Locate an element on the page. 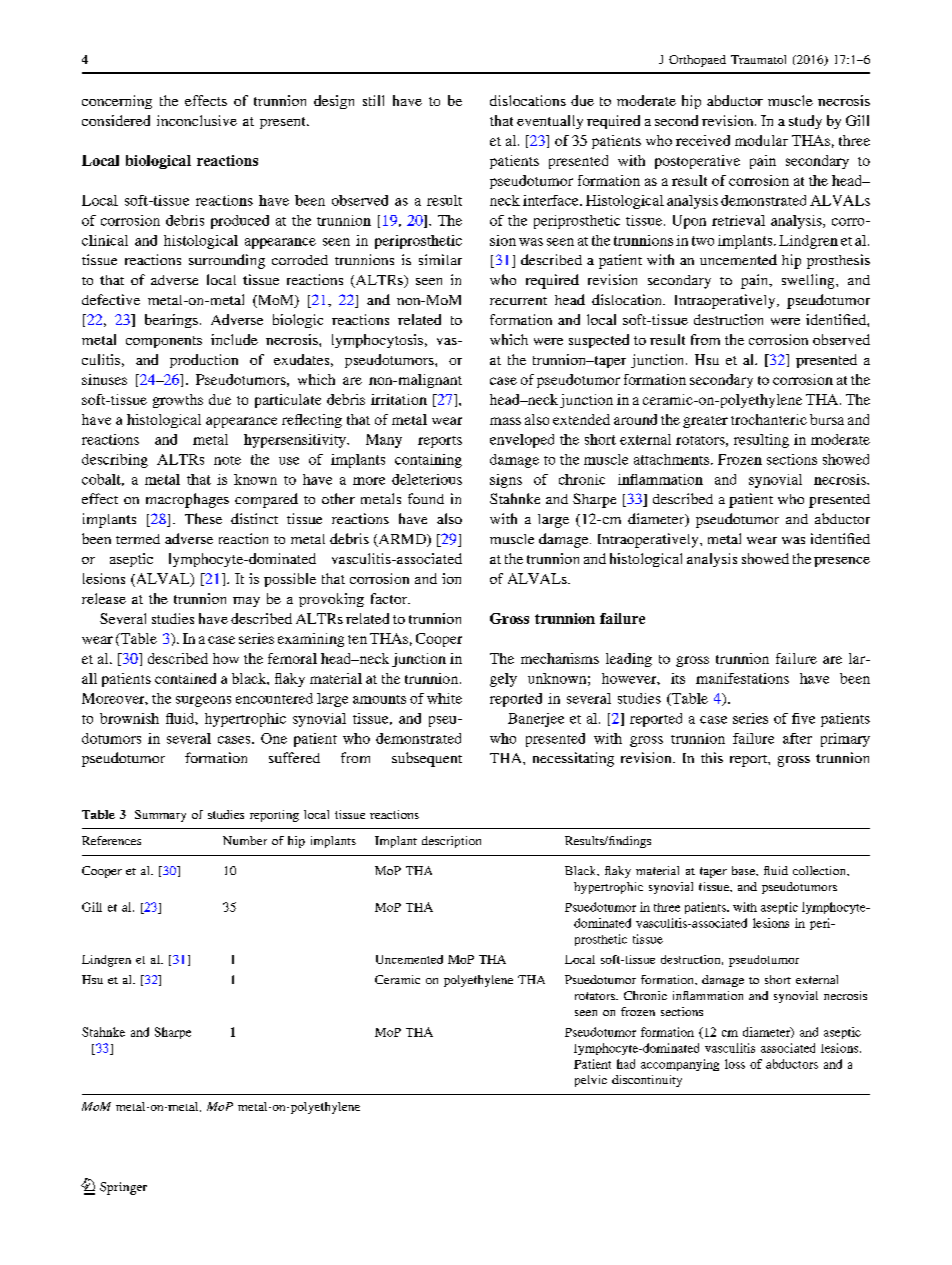 Image resolution: width=952 pixels, height=1265 pixels. may is located at coordinates (246, 602).
